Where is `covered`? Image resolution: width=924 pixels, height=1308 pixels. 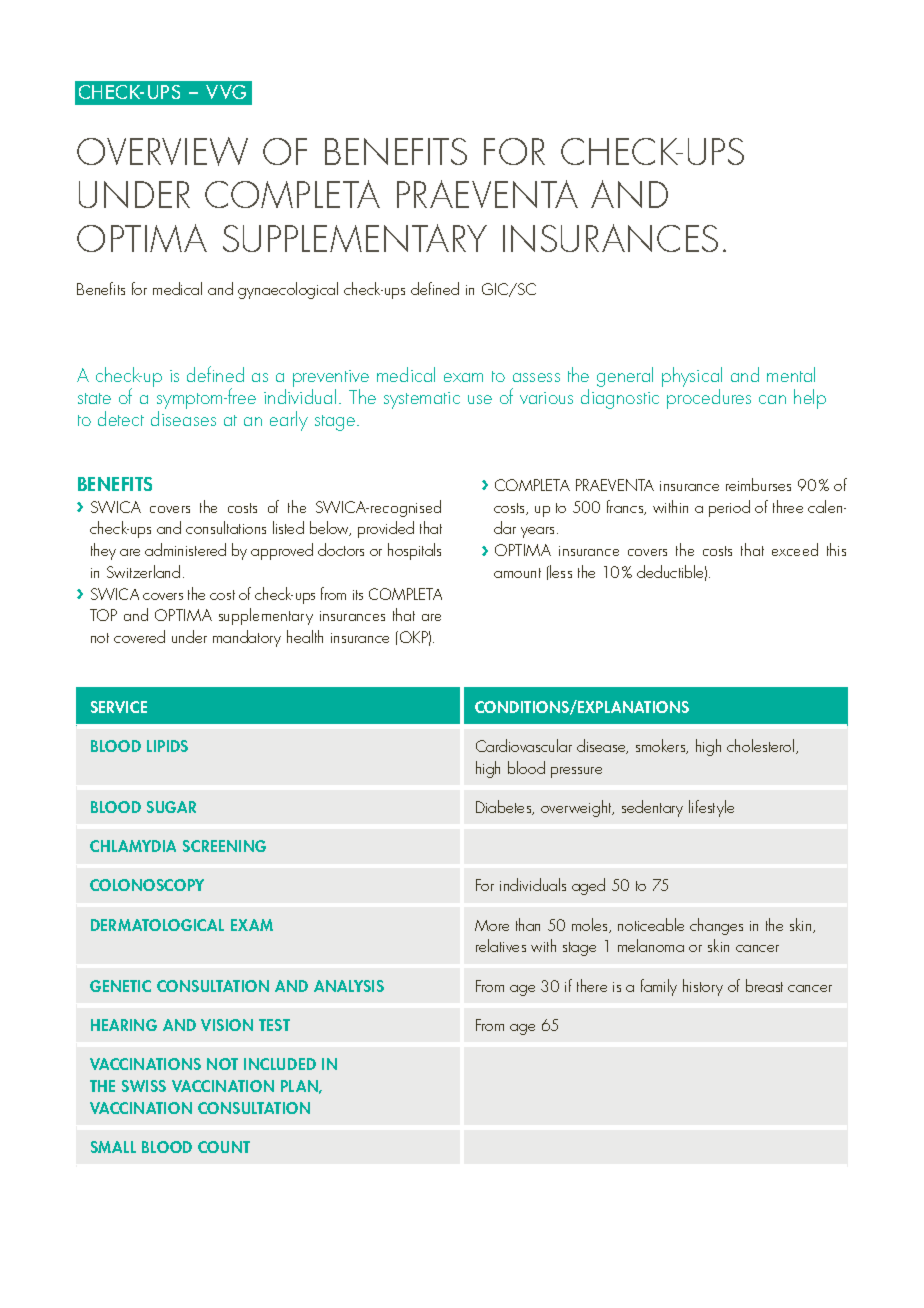
covered is located at coordinates (139, 636).
